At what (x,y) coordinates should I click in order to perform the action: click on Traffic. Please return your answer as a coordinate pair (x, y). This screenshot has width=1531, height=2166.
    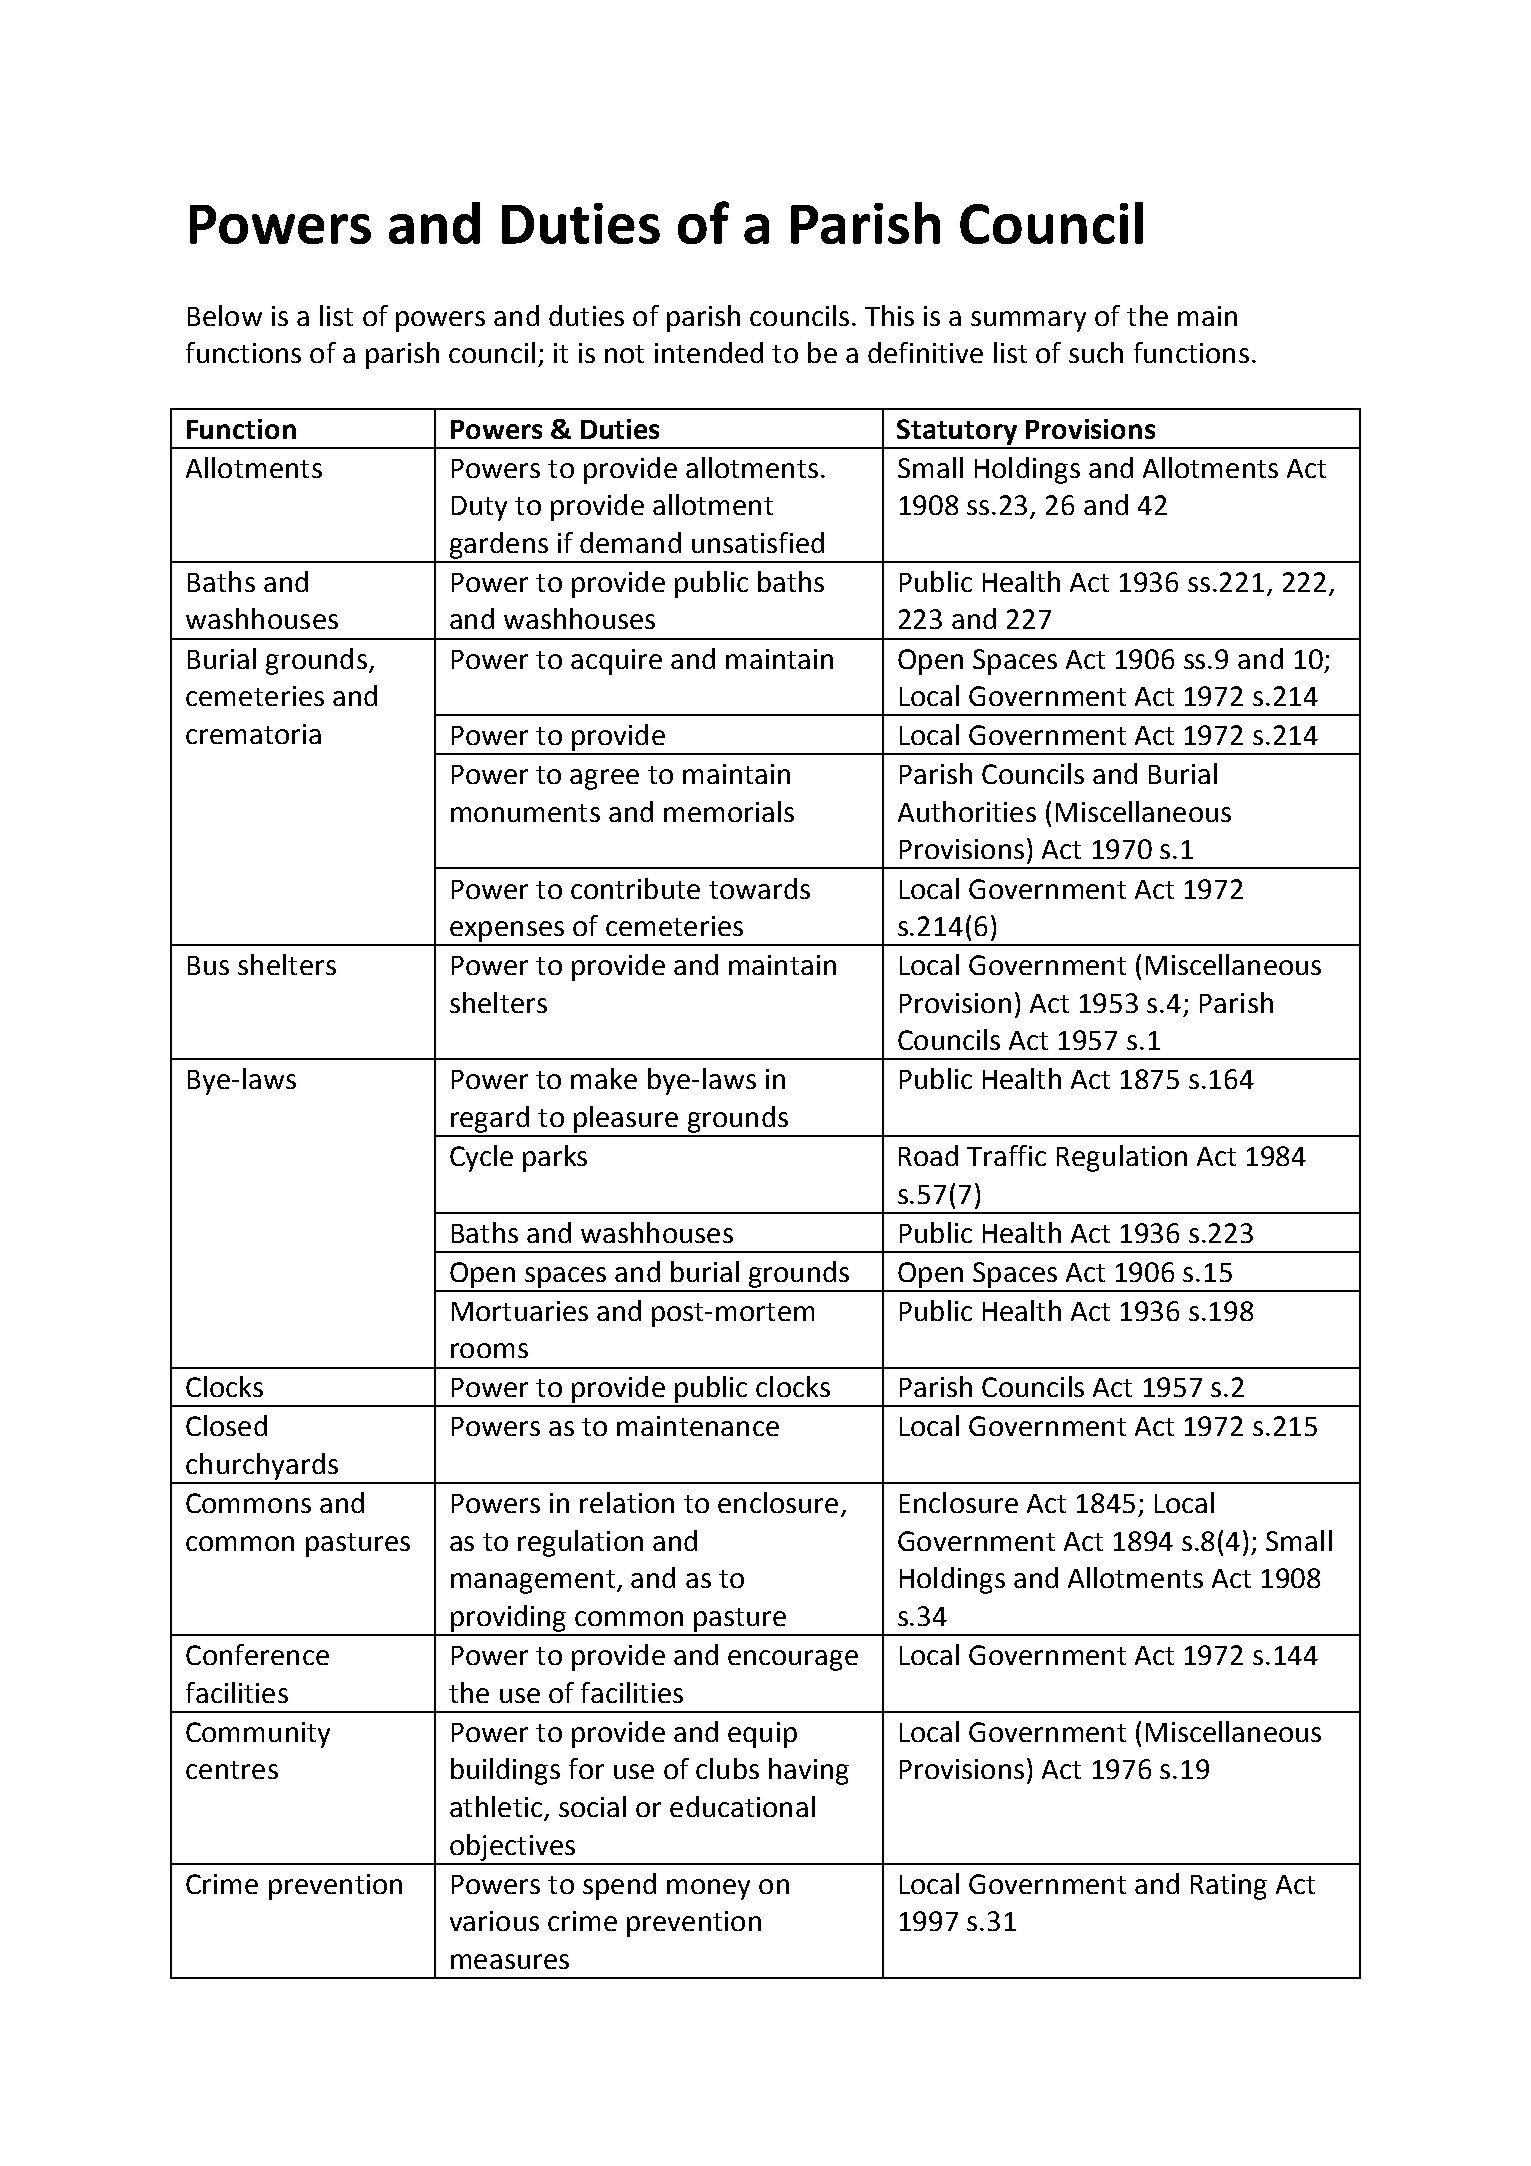
    Looking at the image, I should click on (1006, 1155).
